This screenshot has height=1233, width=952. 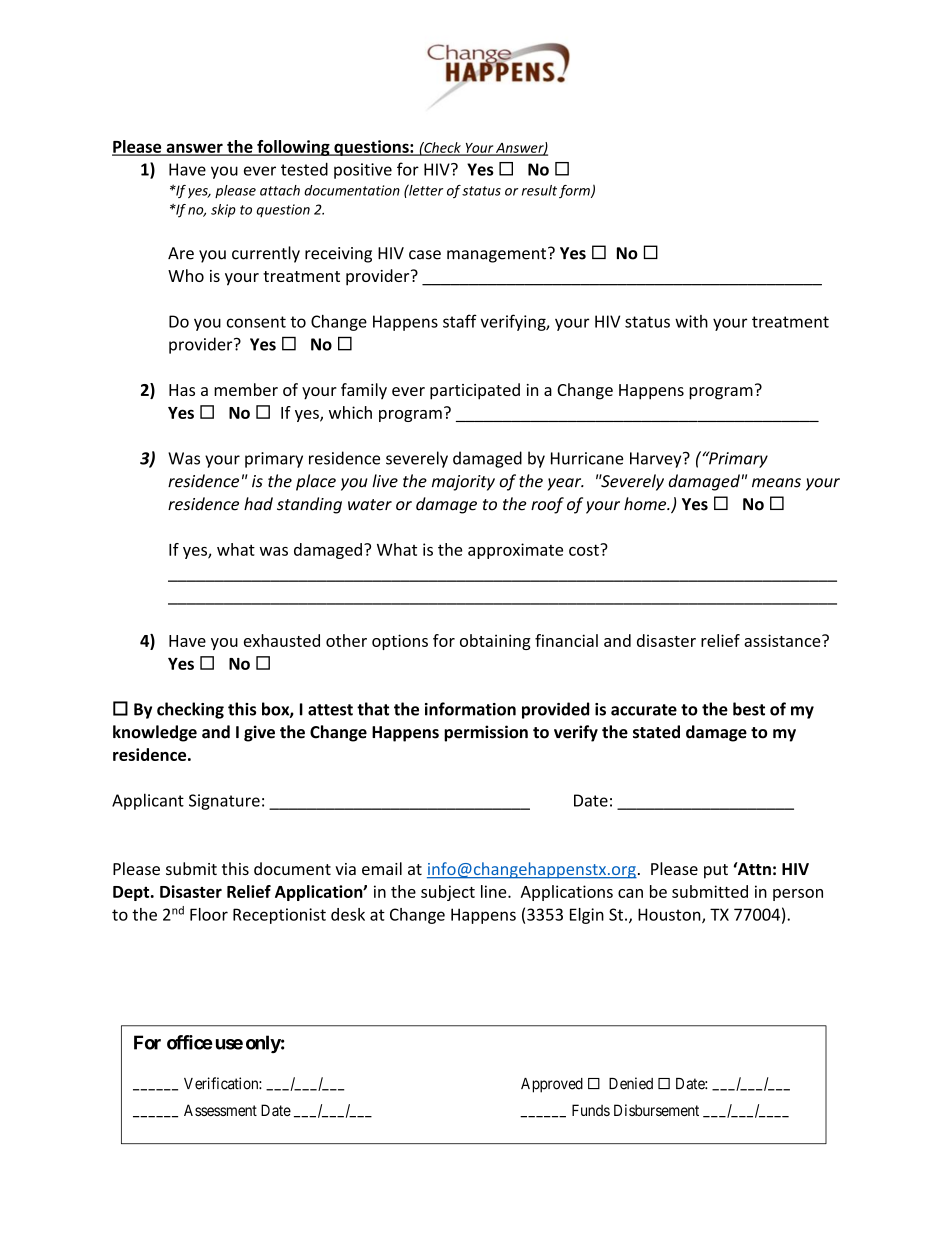 What do you see at coordinates (539, 190) in the screenshot?
I see `result` at bounding box center [539, 190].
